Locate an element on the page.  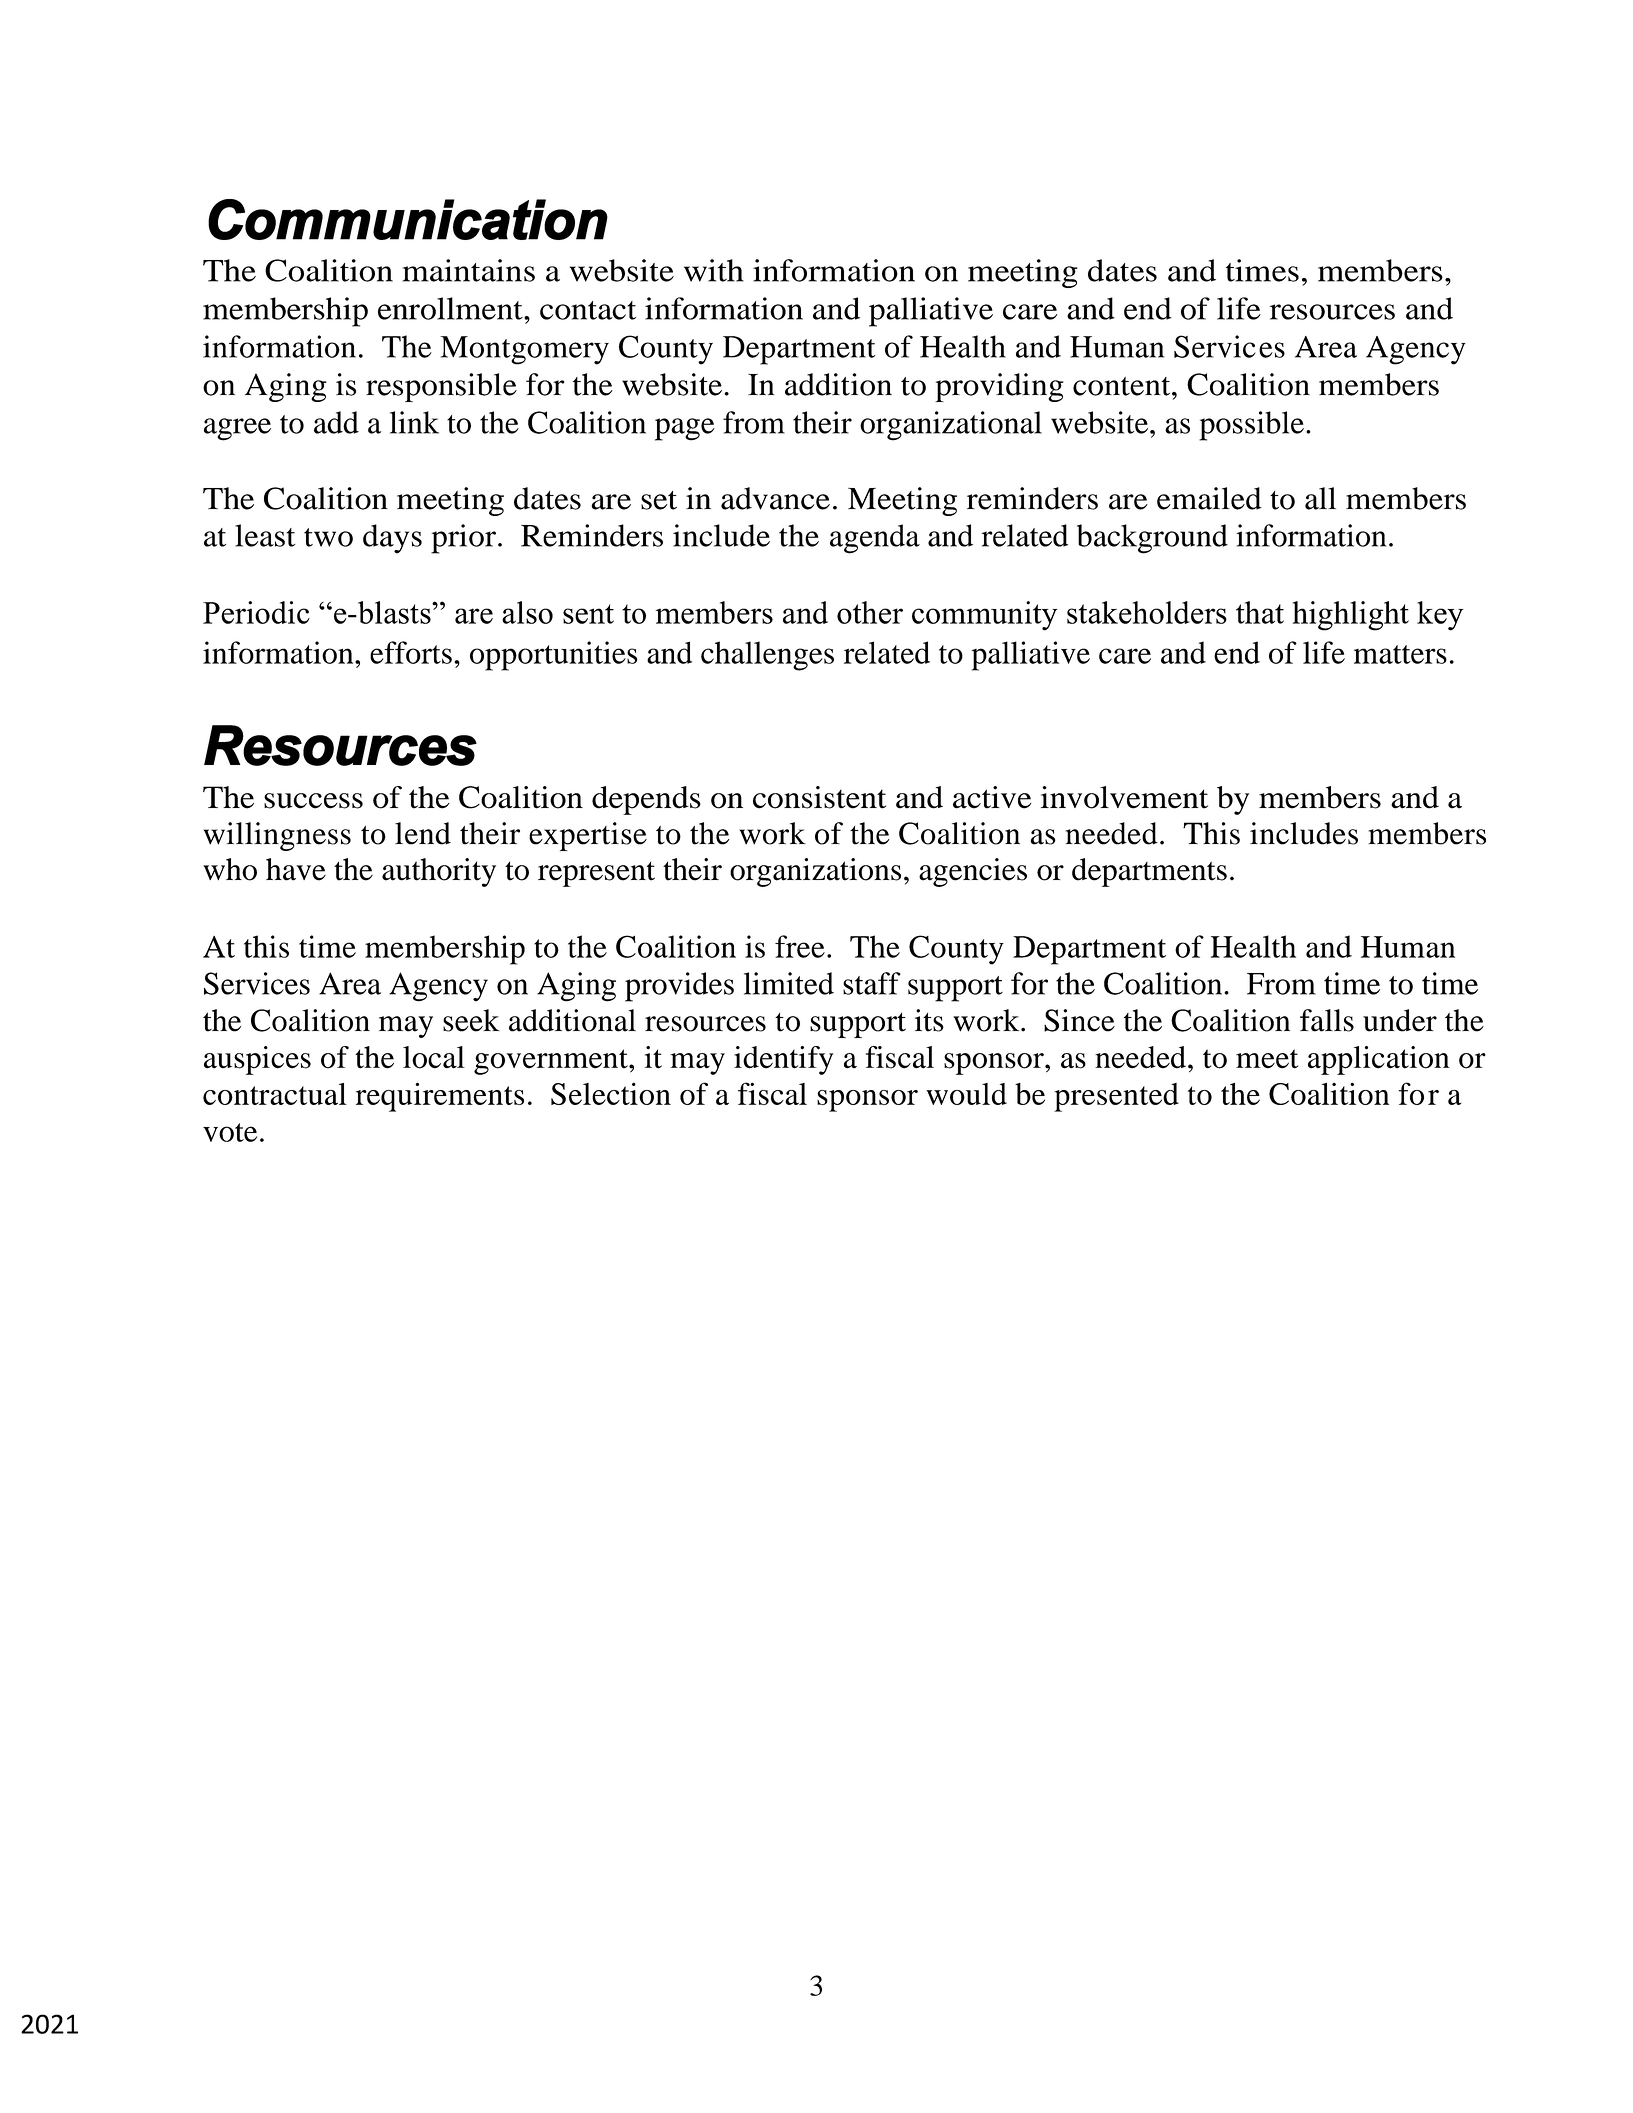
efforts is located at coordinates (411, 652).
